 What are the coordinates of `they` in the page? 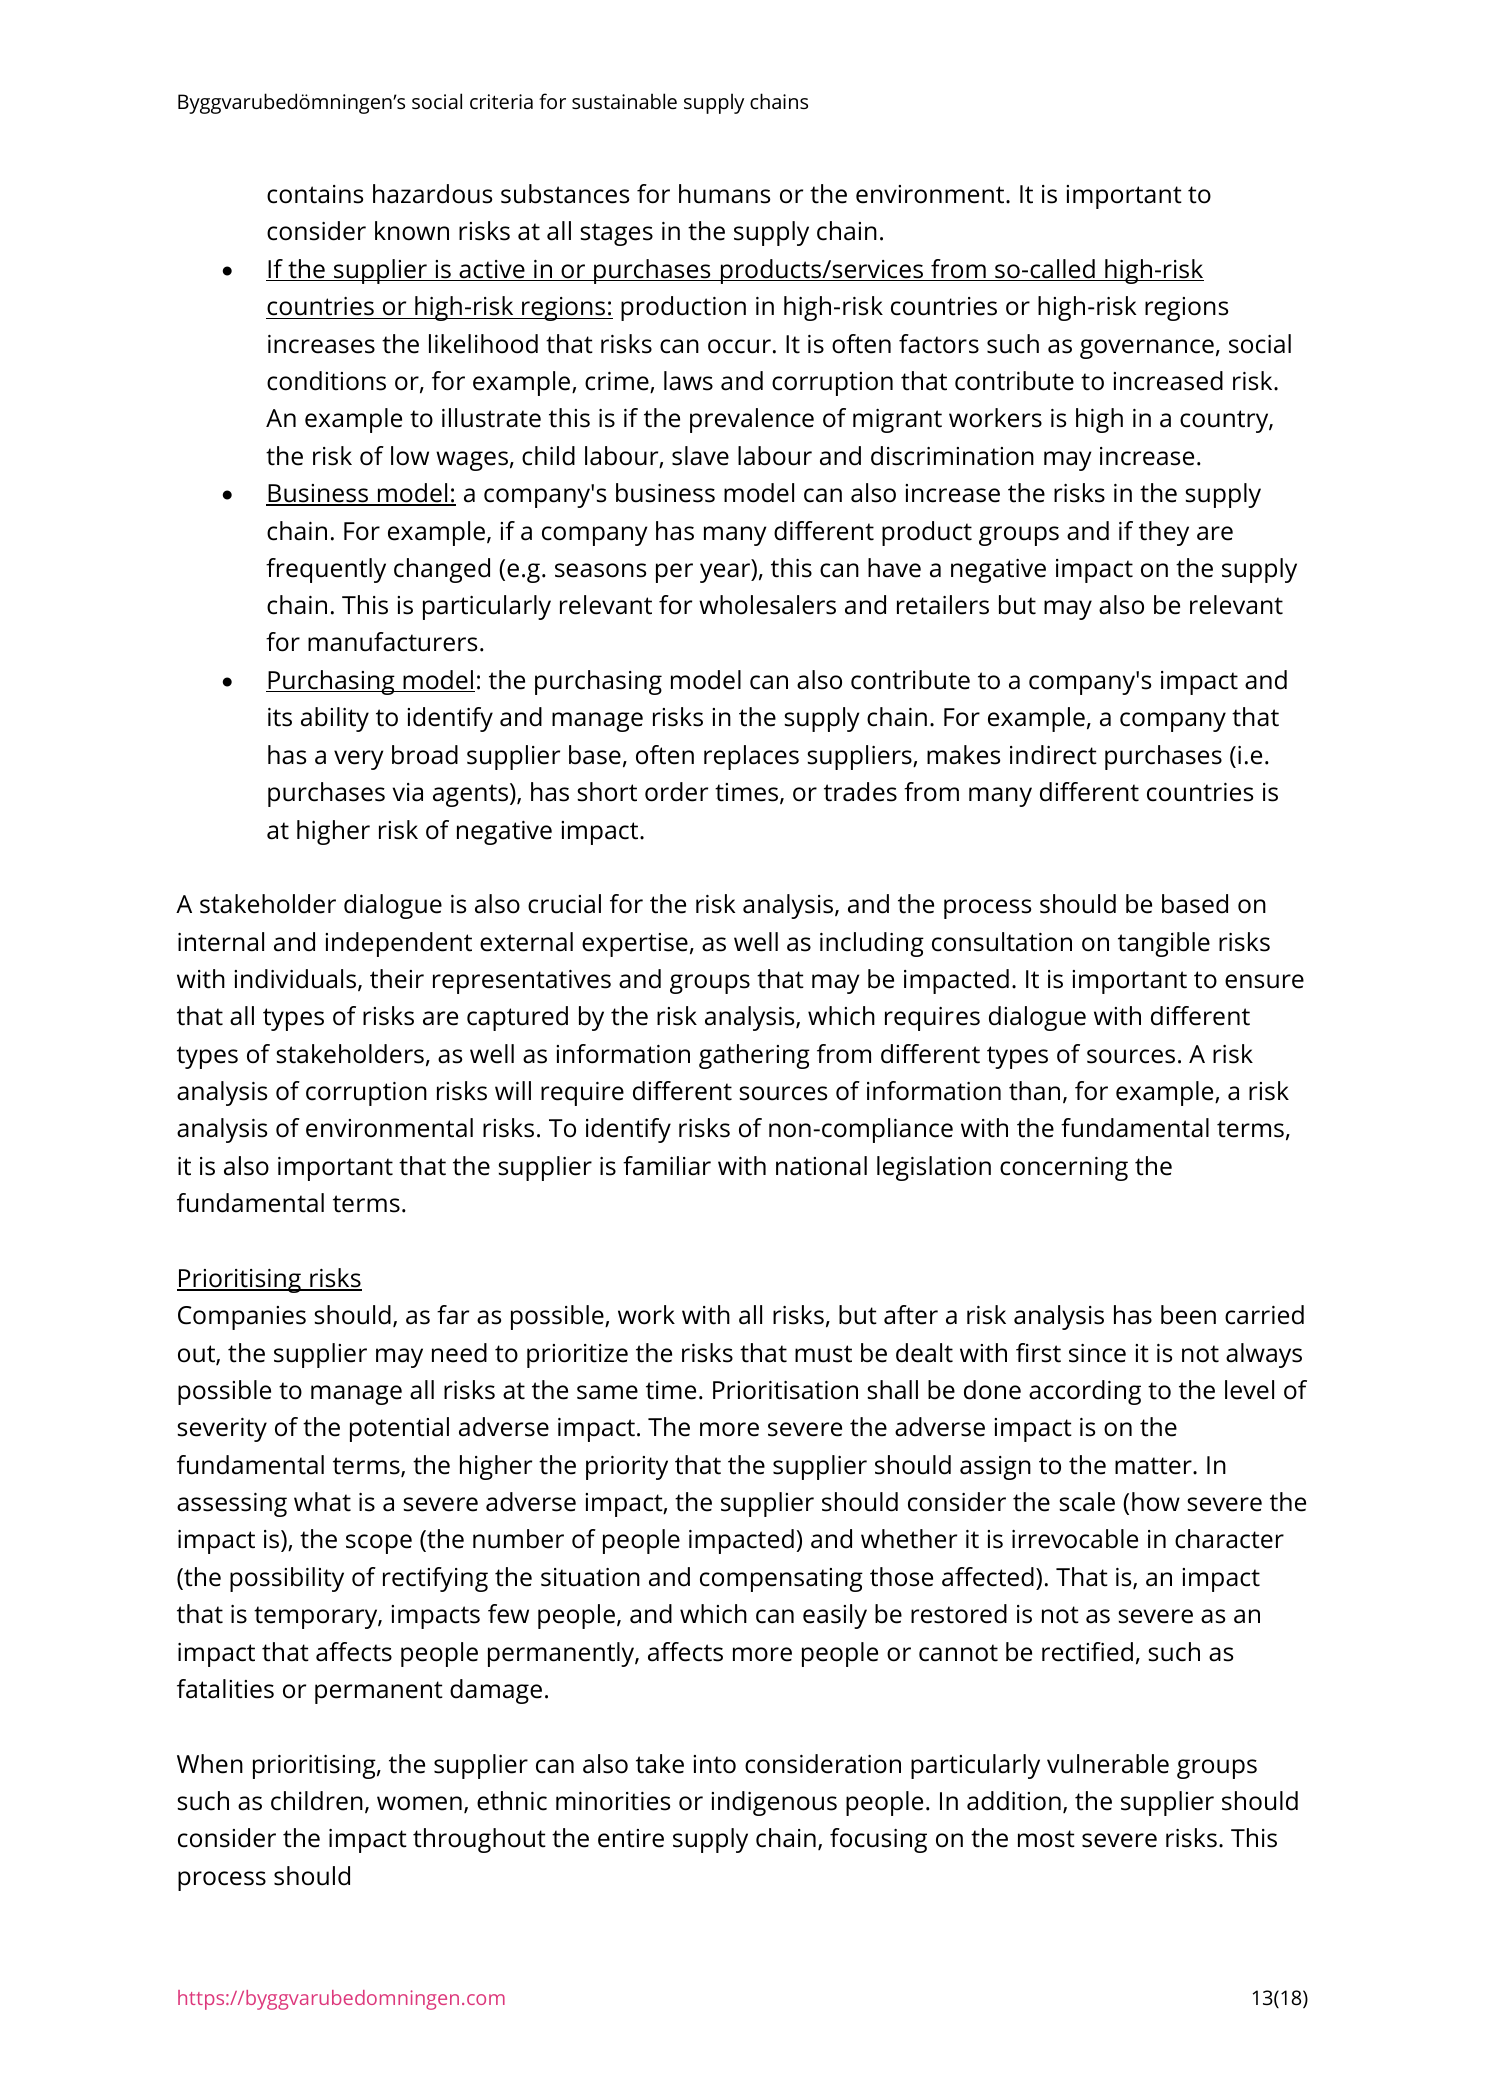 It's located at (1164, 533).
